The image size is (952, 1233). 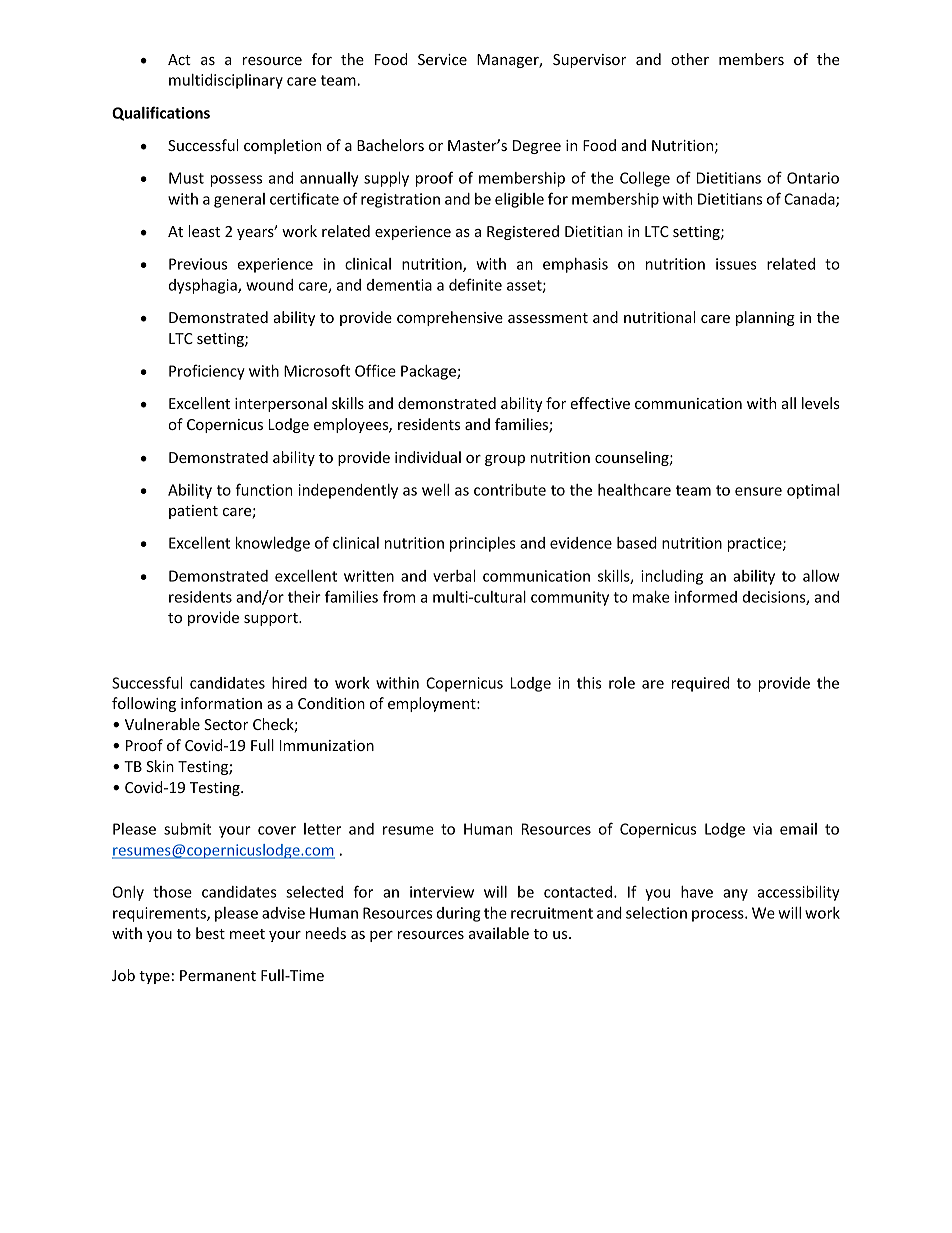 I want to click on patient, so click(x=193, y=512).
